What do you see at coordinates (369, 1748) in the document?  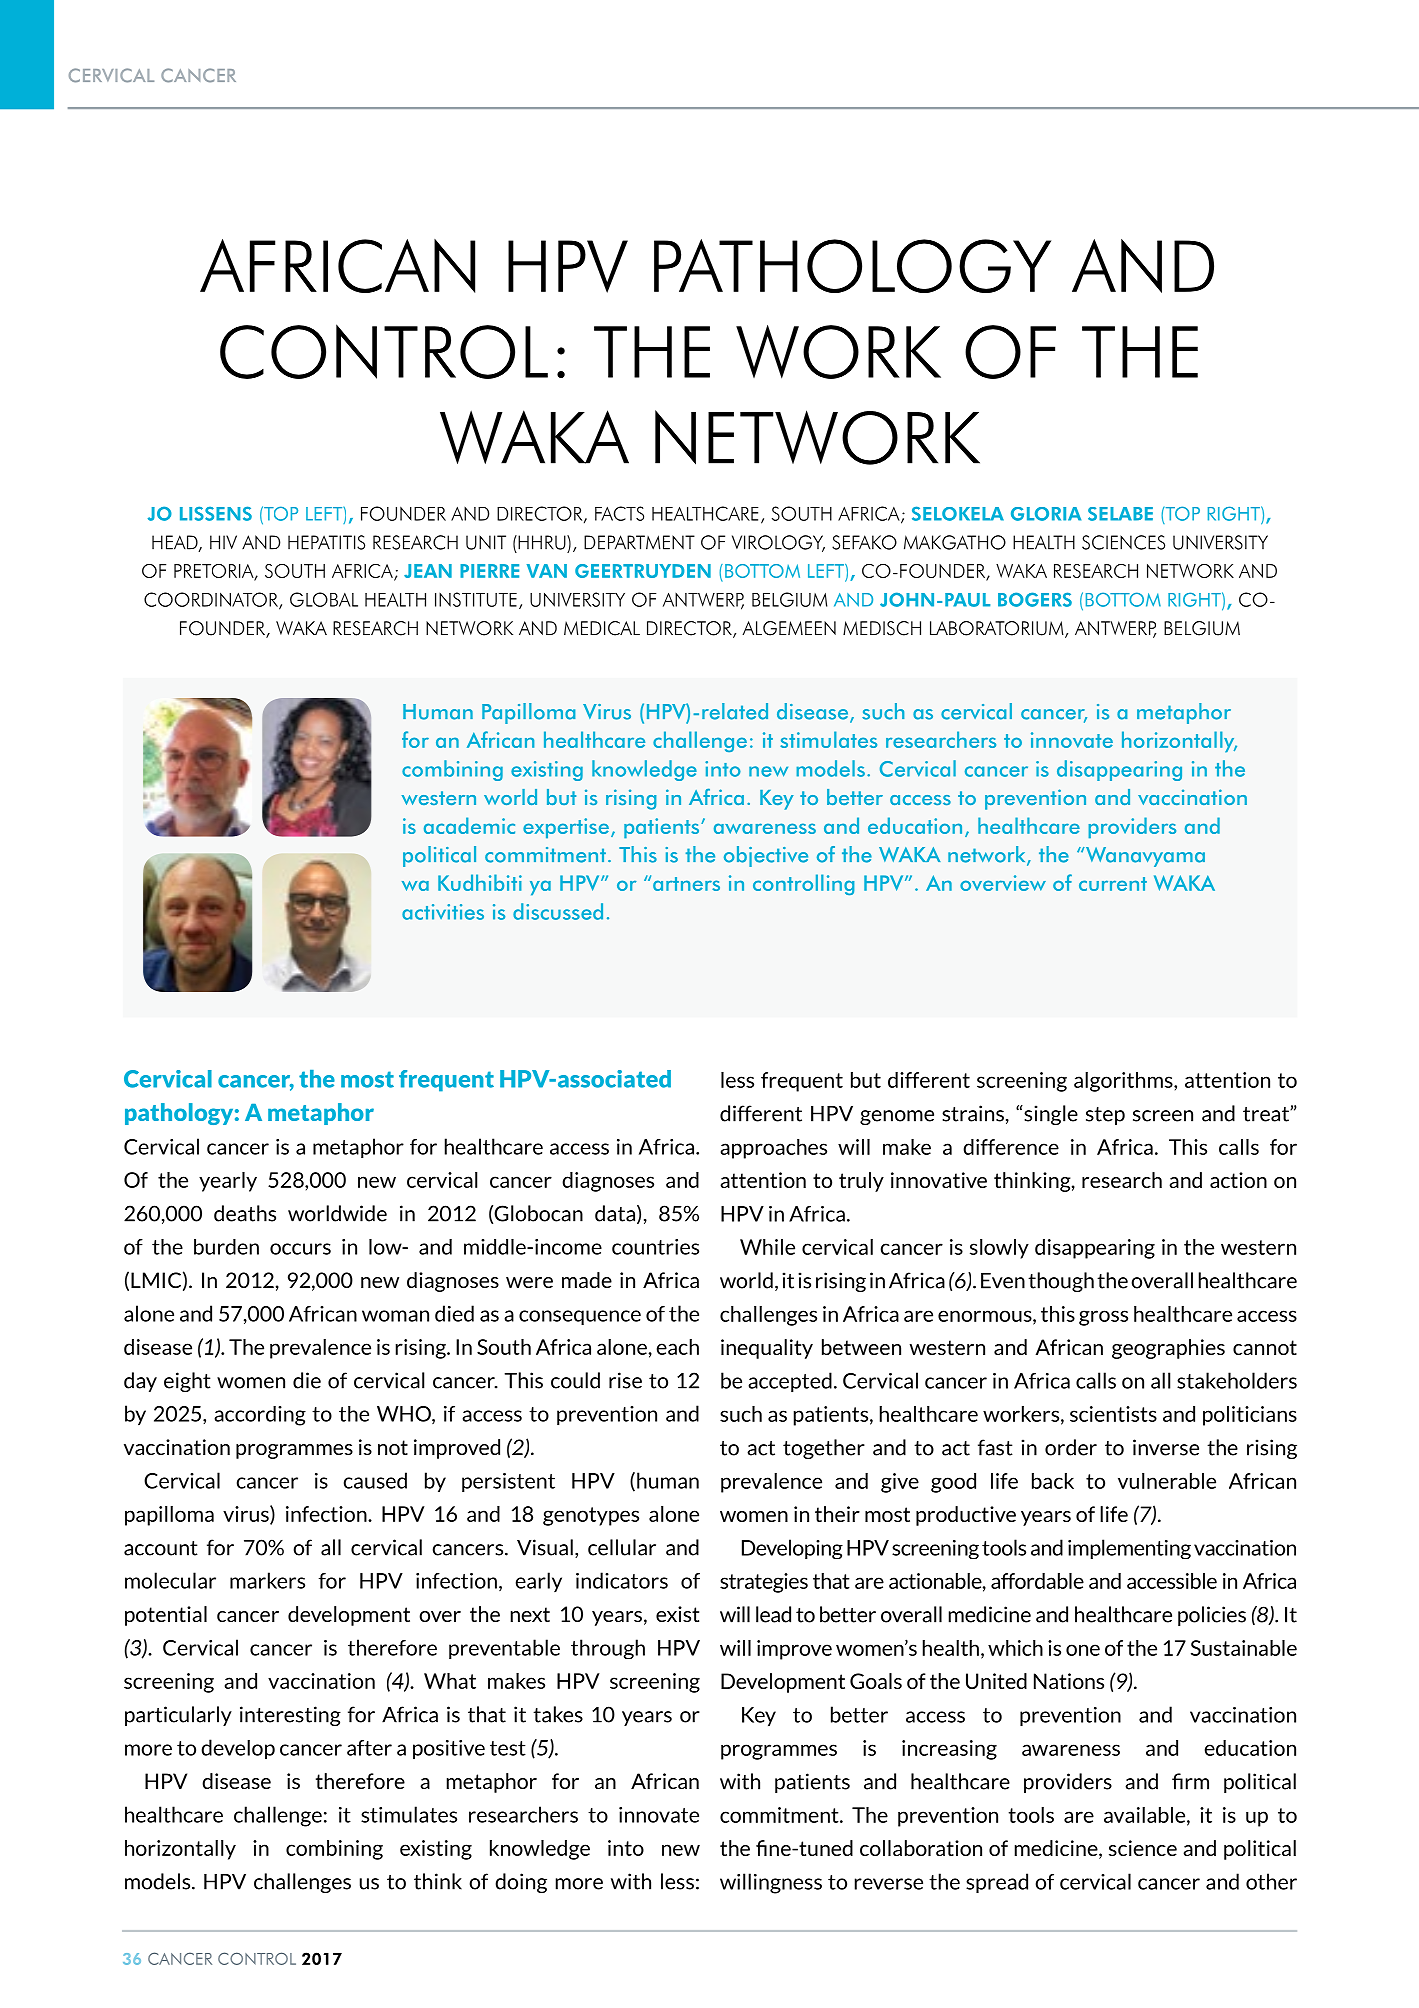 I see `after` at bounding box center [369, 1748].
